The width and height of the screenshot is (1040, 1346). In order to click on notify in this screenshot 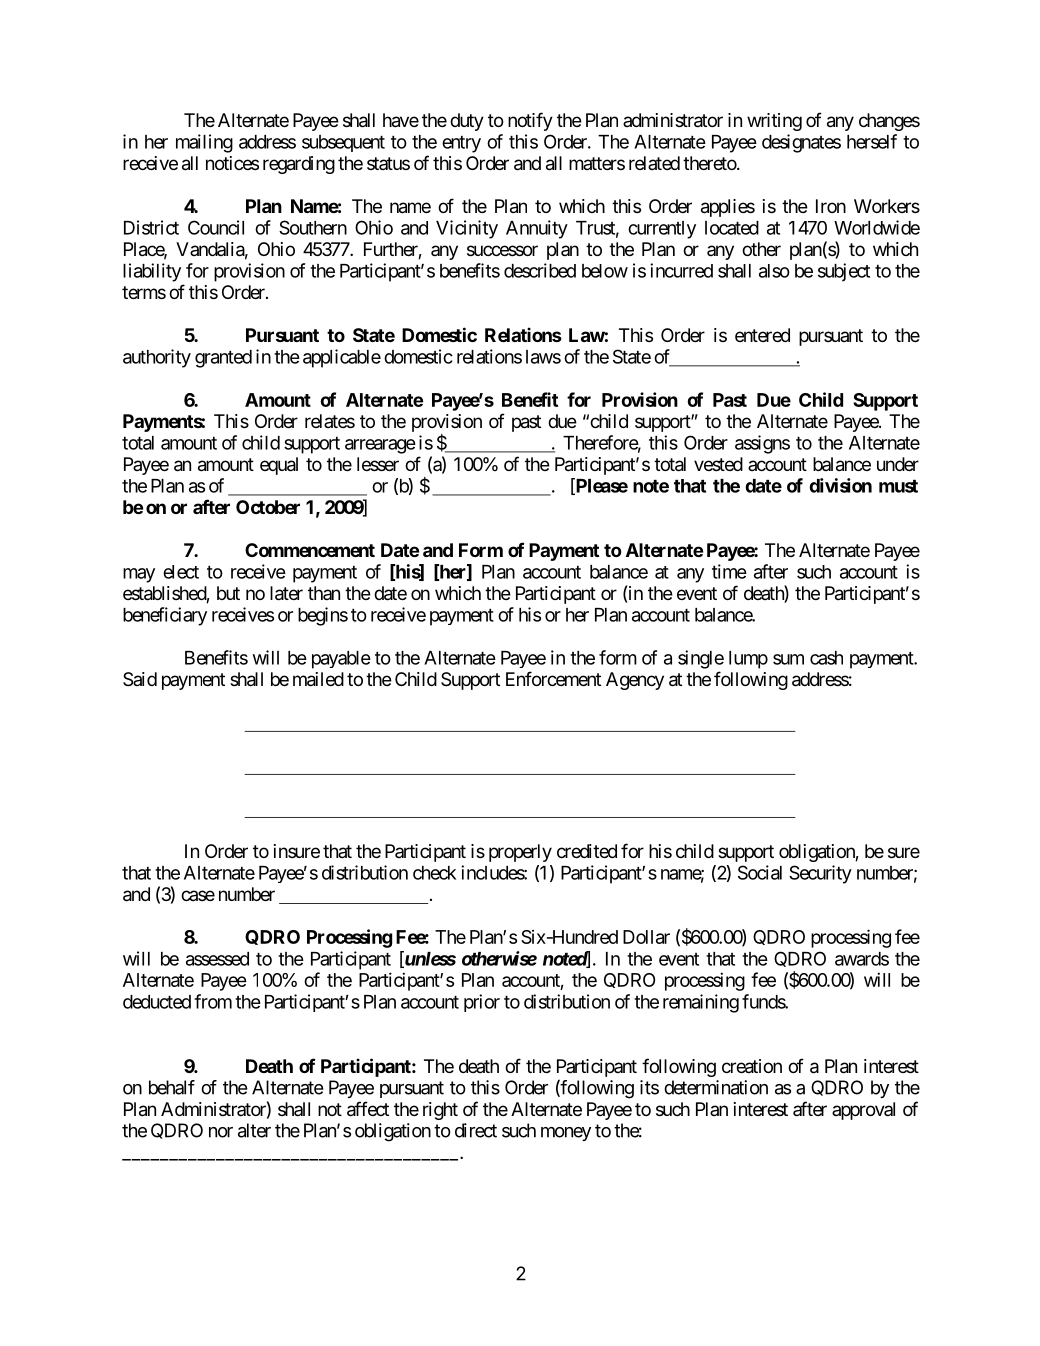, I will do `click(530, 121)`.
